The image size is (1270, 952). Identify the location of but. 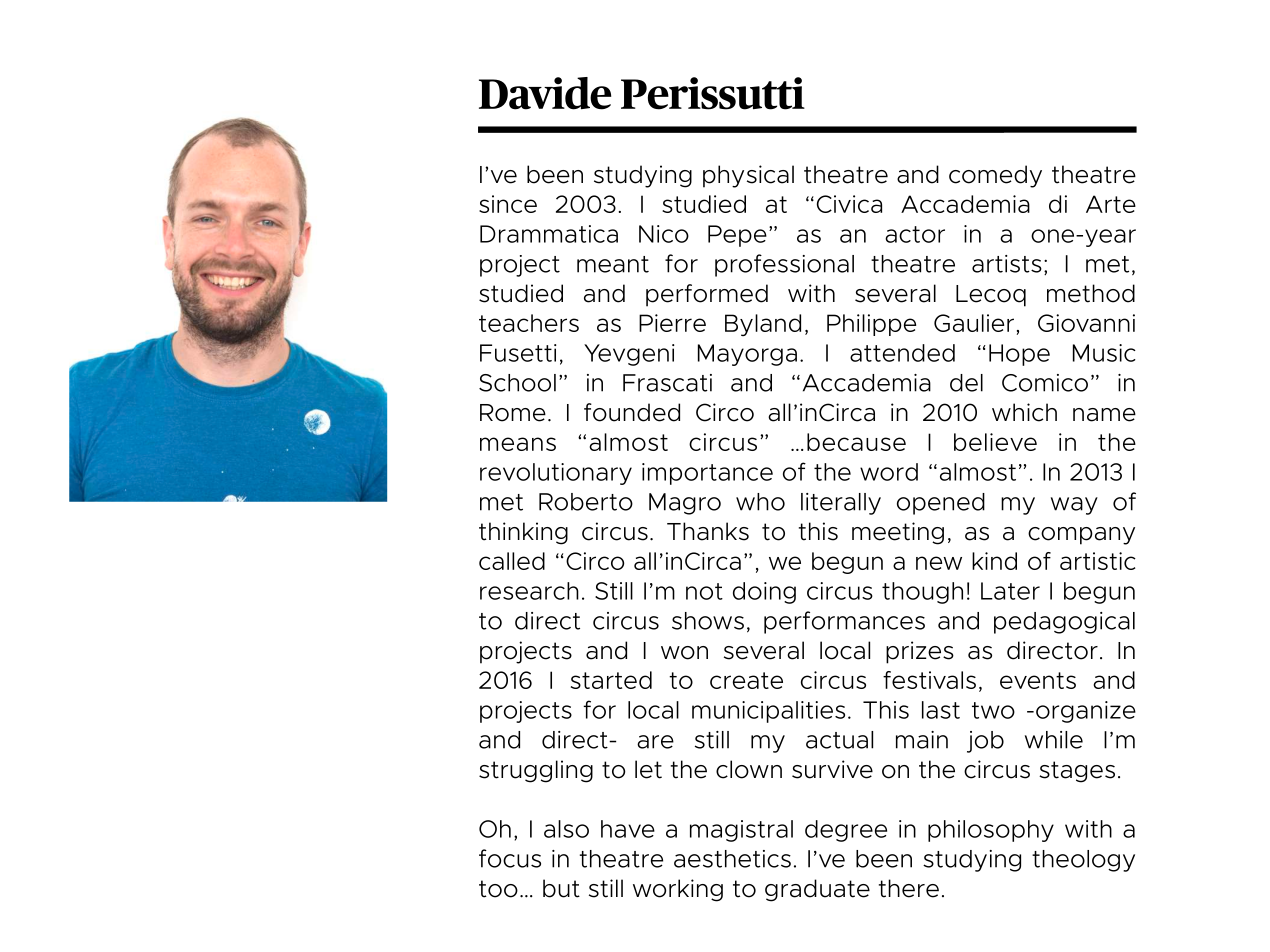
(561, 888).
